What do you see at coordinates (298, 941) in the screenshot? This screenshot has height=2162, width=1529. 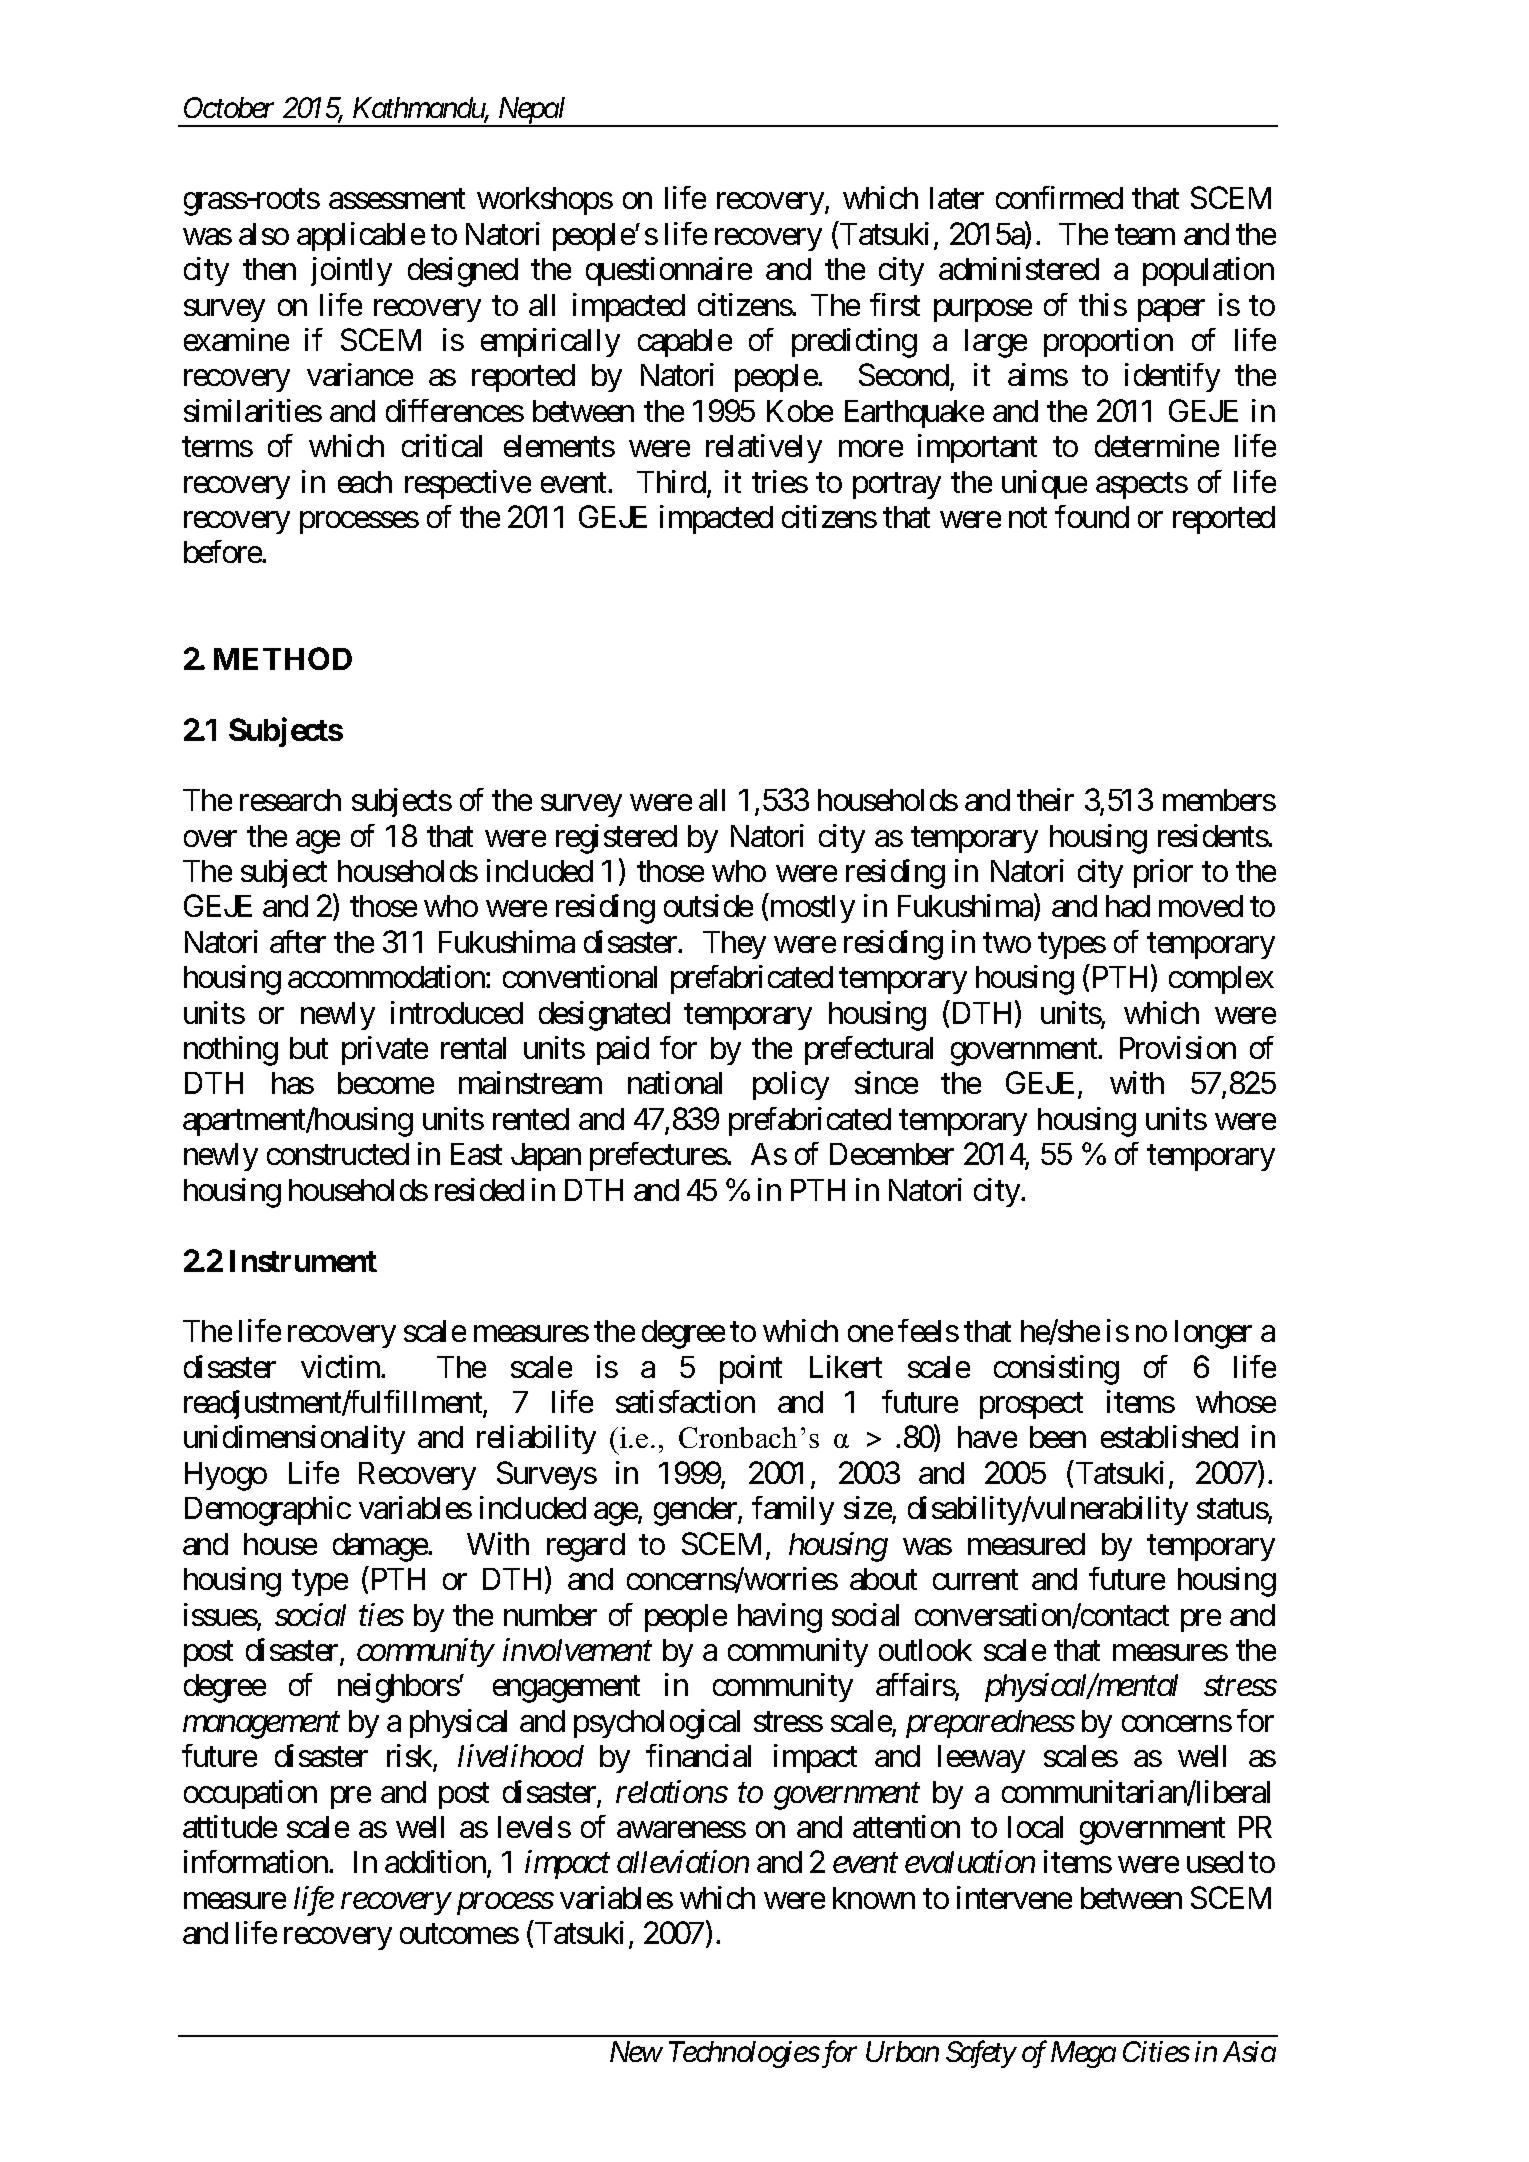 I see `after` at bounding box center [298, 941].
